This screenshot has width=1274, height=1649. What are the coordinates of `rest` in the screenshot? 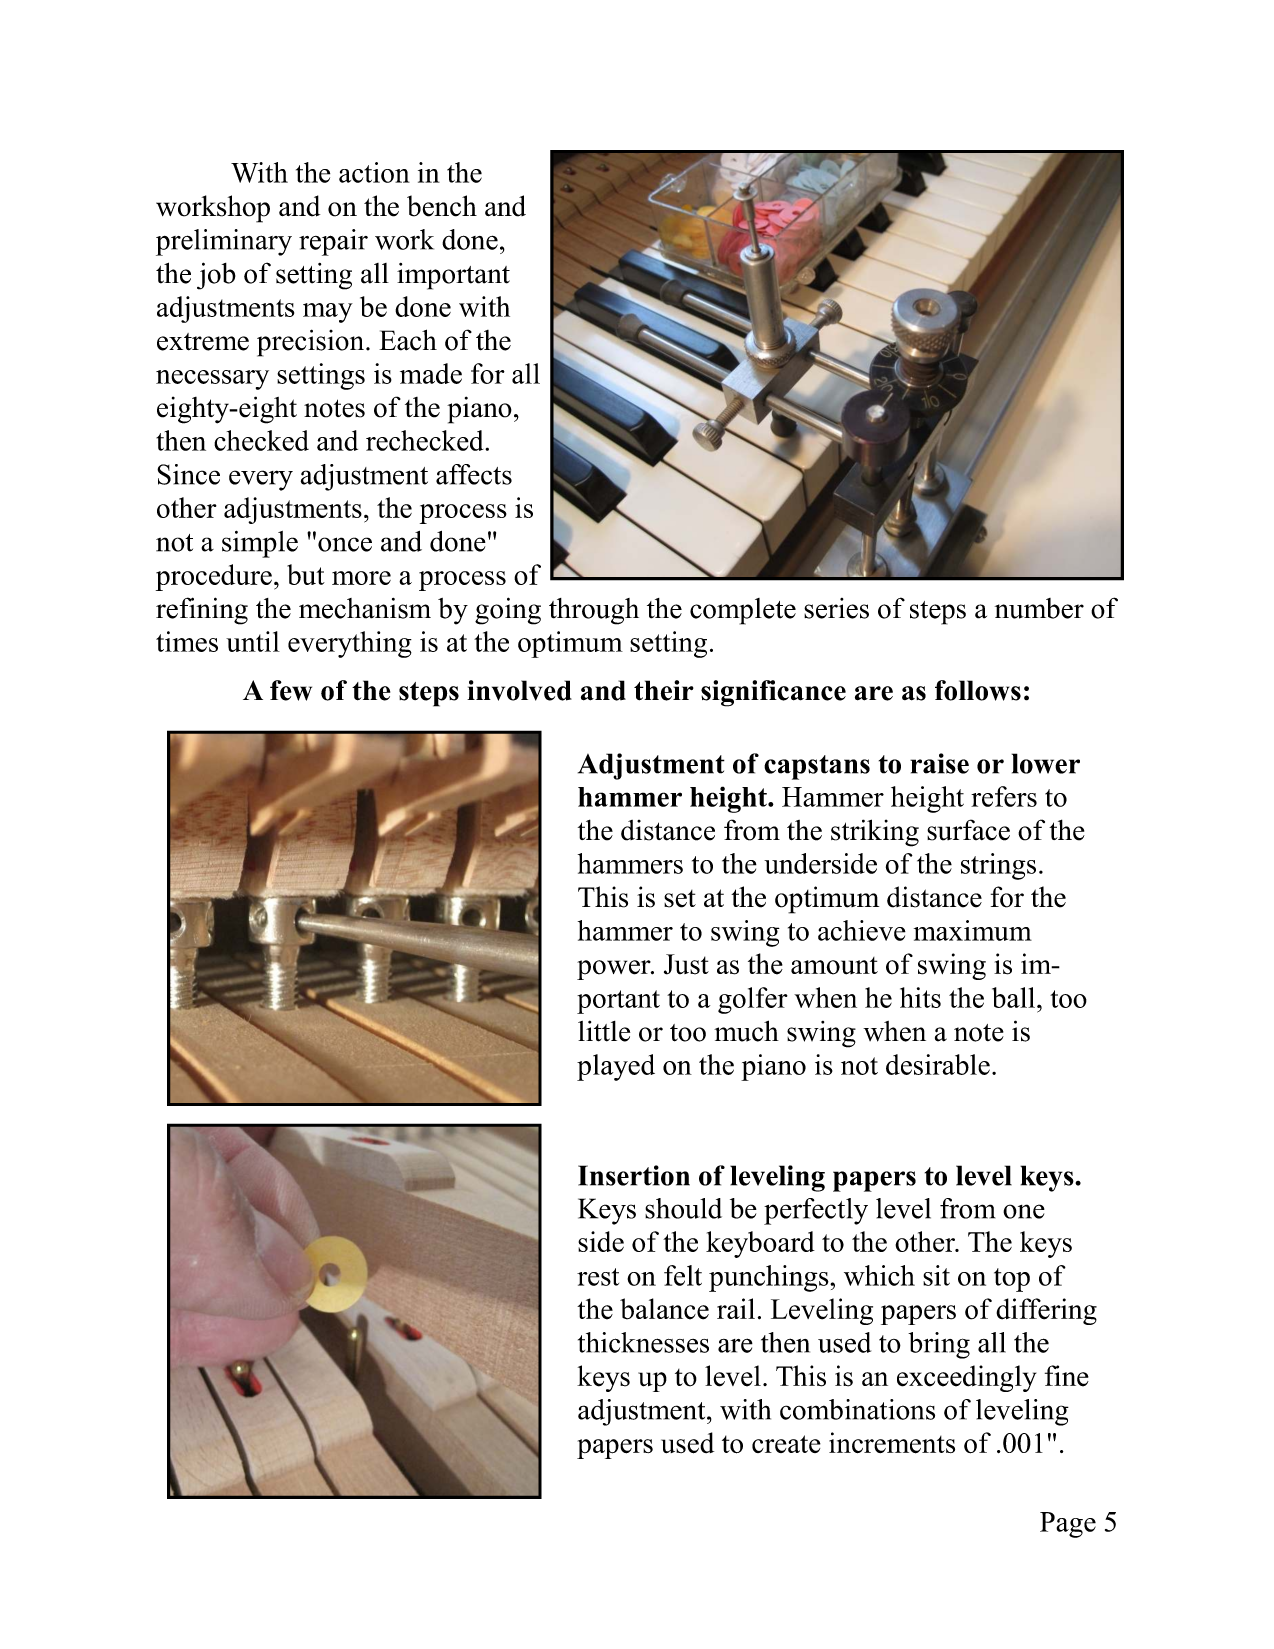 It's located at (598, 1277).
